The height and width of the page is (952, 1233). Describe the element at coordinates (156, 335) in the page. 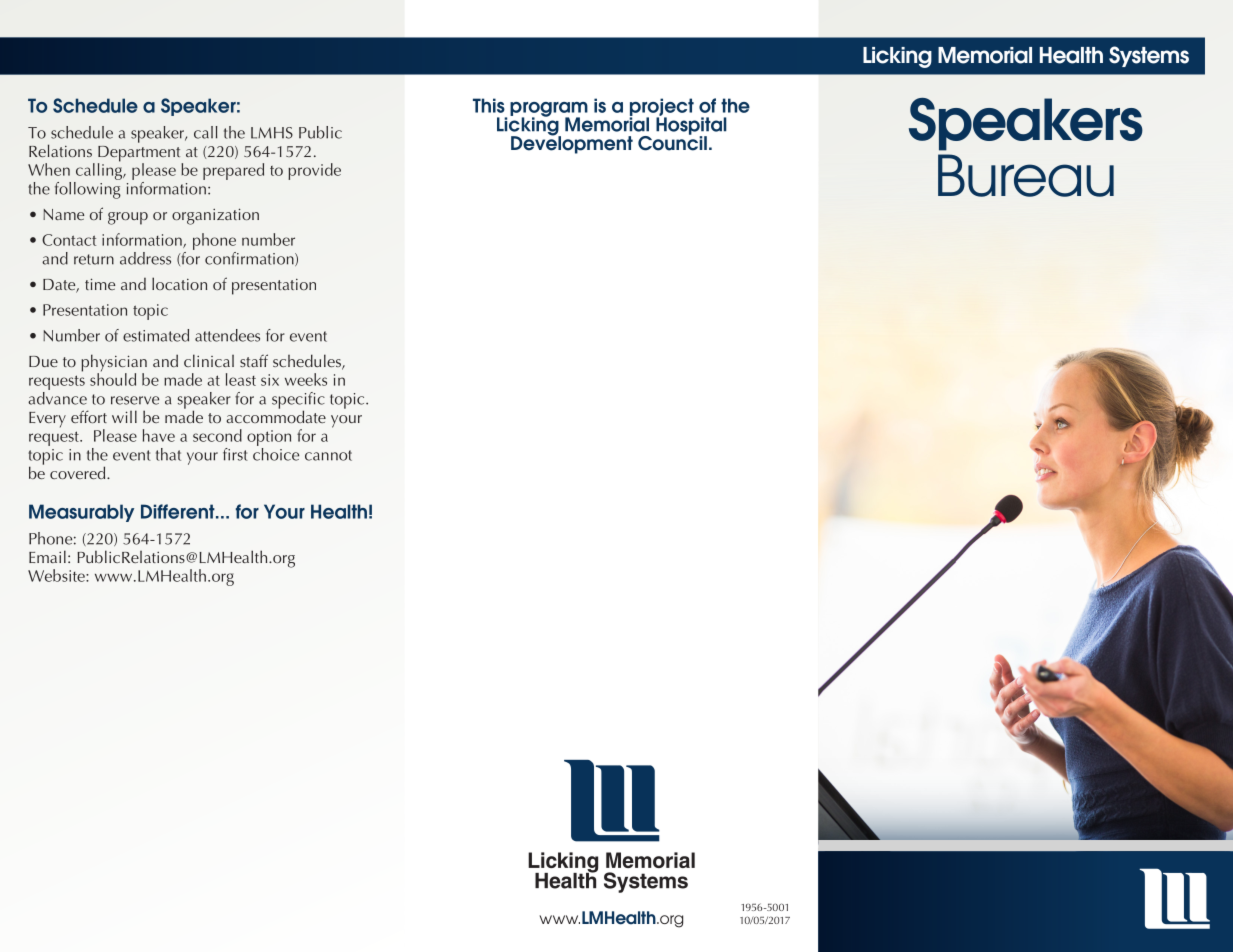

I see `estimated` at that location.
